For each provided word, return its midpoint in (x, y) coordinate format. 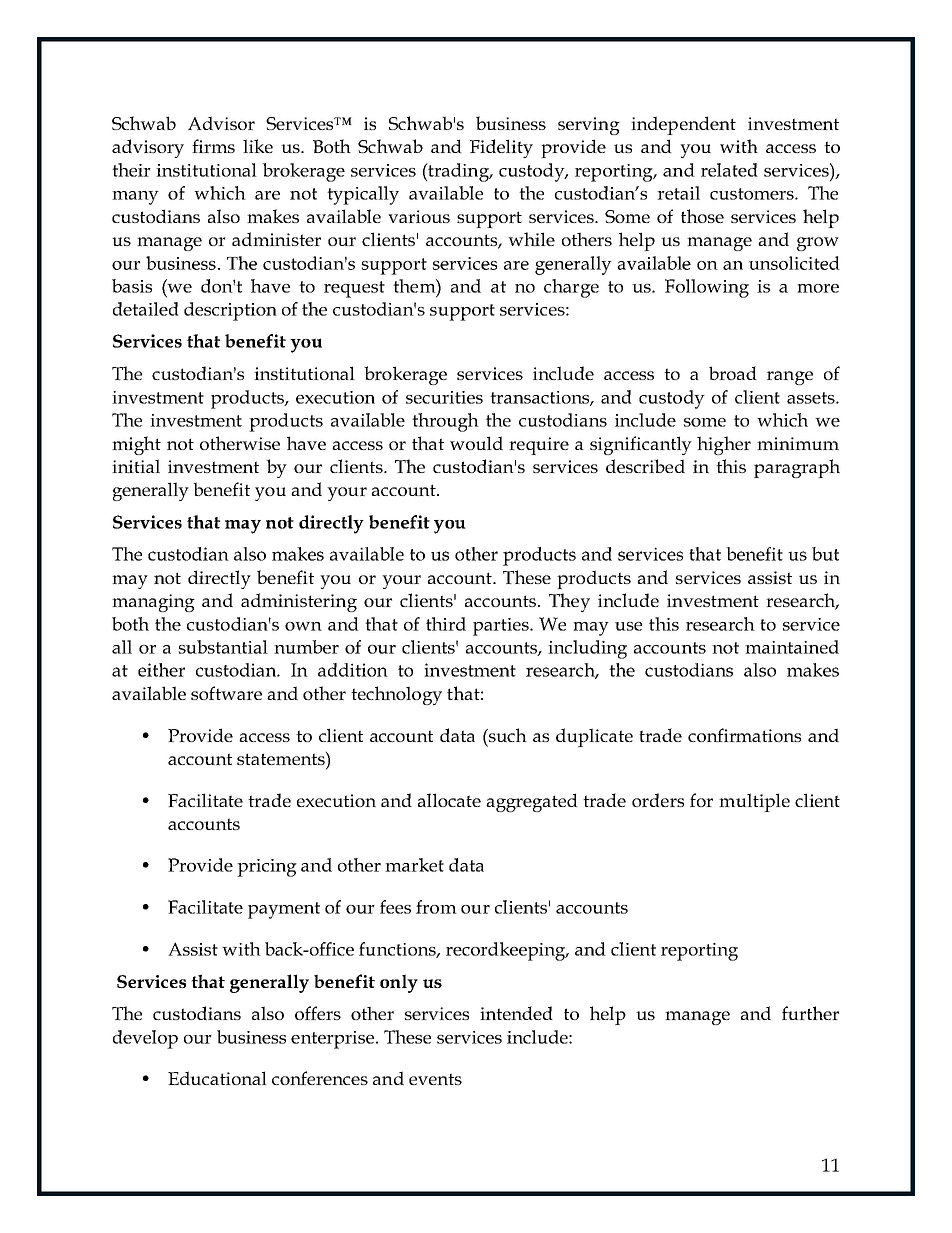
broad (733, 373)
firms (213, 146)
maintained (792, 647)
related (729, 170)
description (230, 311)
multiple (754, 802)
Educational (217, 1078)
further (810, 1013)
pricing (267, 868)
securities (444, 397)
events (435, 1079)
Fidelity (501, 148)
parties (502, 627)
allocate (449, 800)
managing (153, 603)
